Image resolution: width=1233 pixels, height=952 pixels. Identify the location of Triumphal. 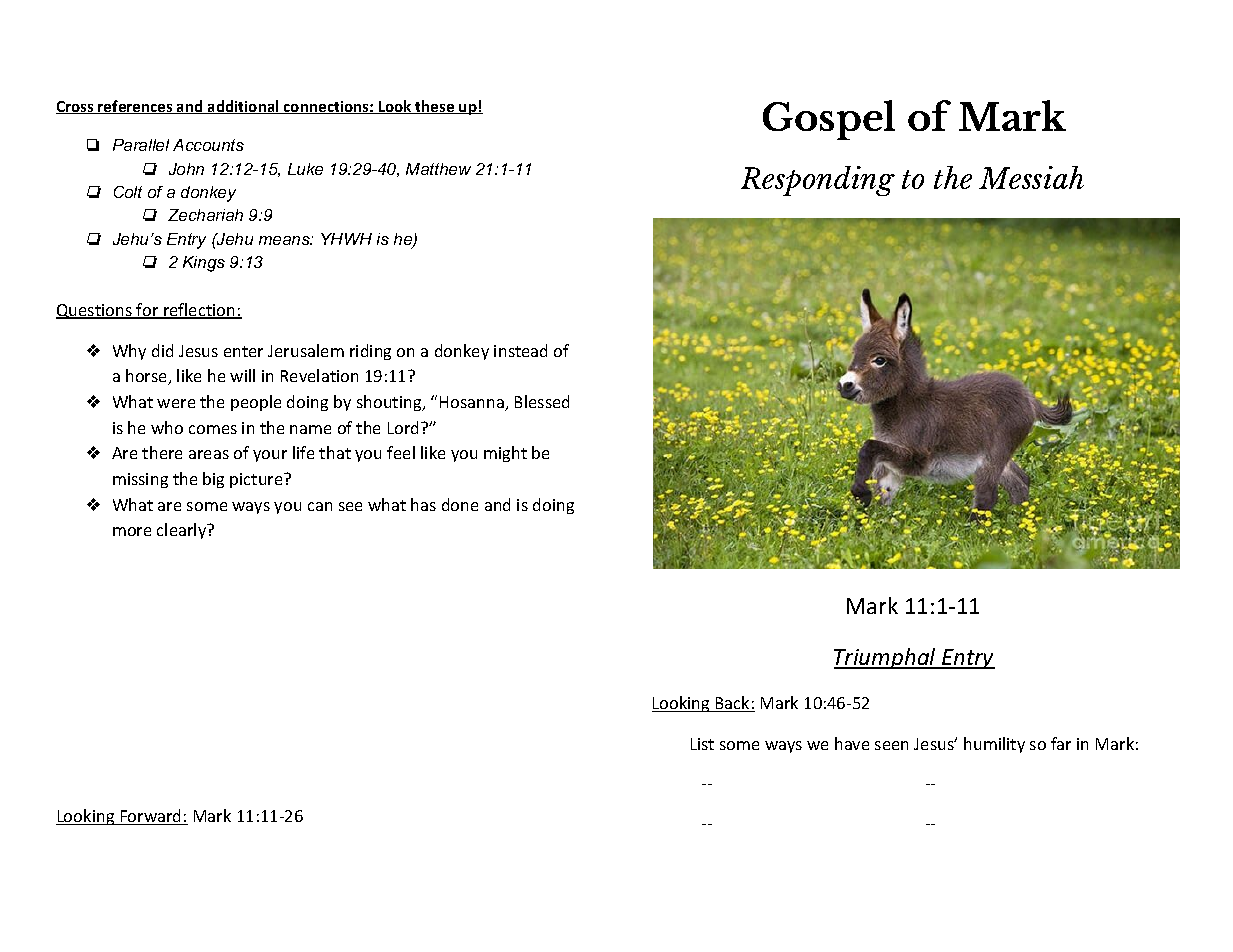
(886, 658).
